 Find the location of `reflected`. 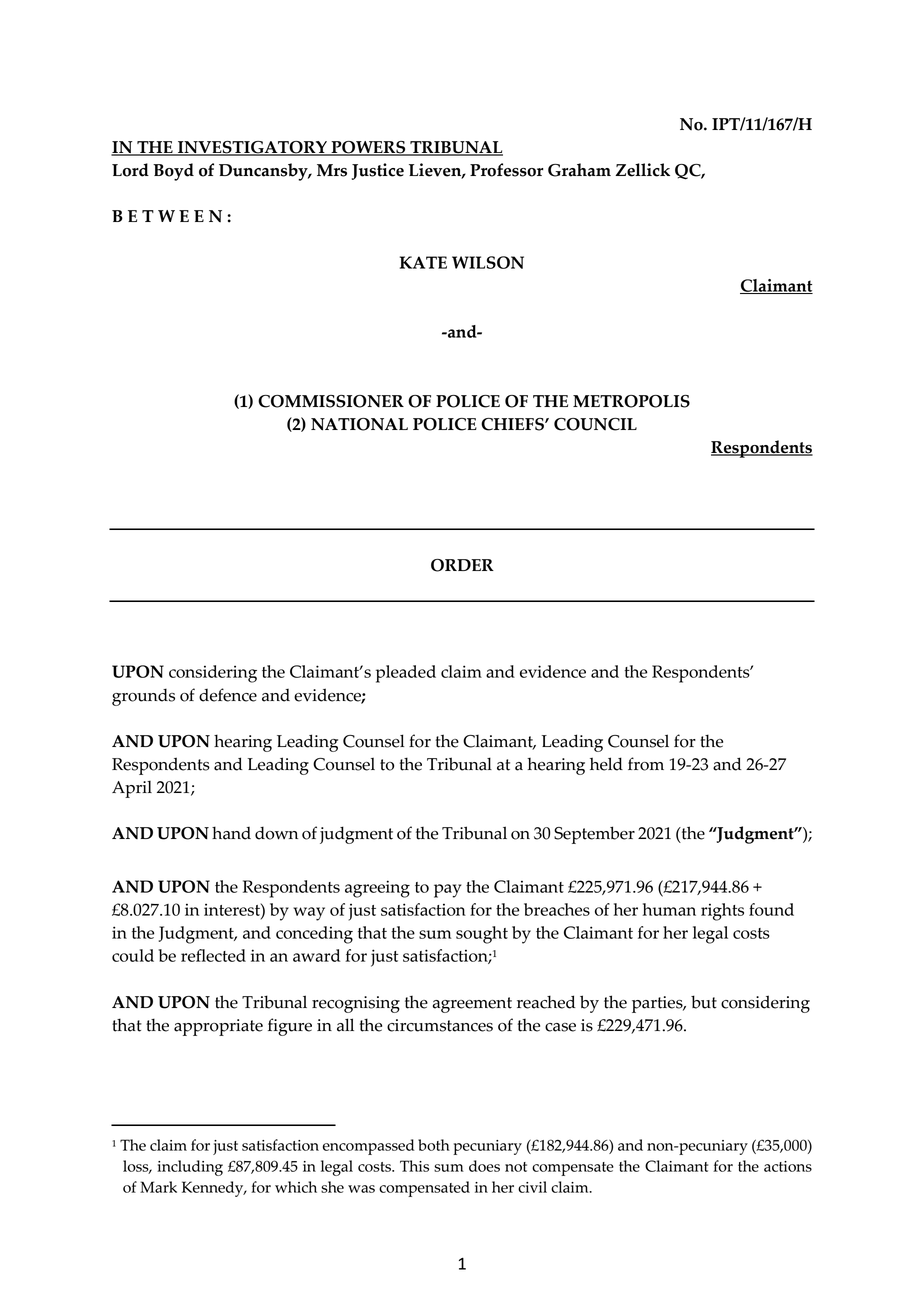

reflected is located at coordinates (213, 955).
